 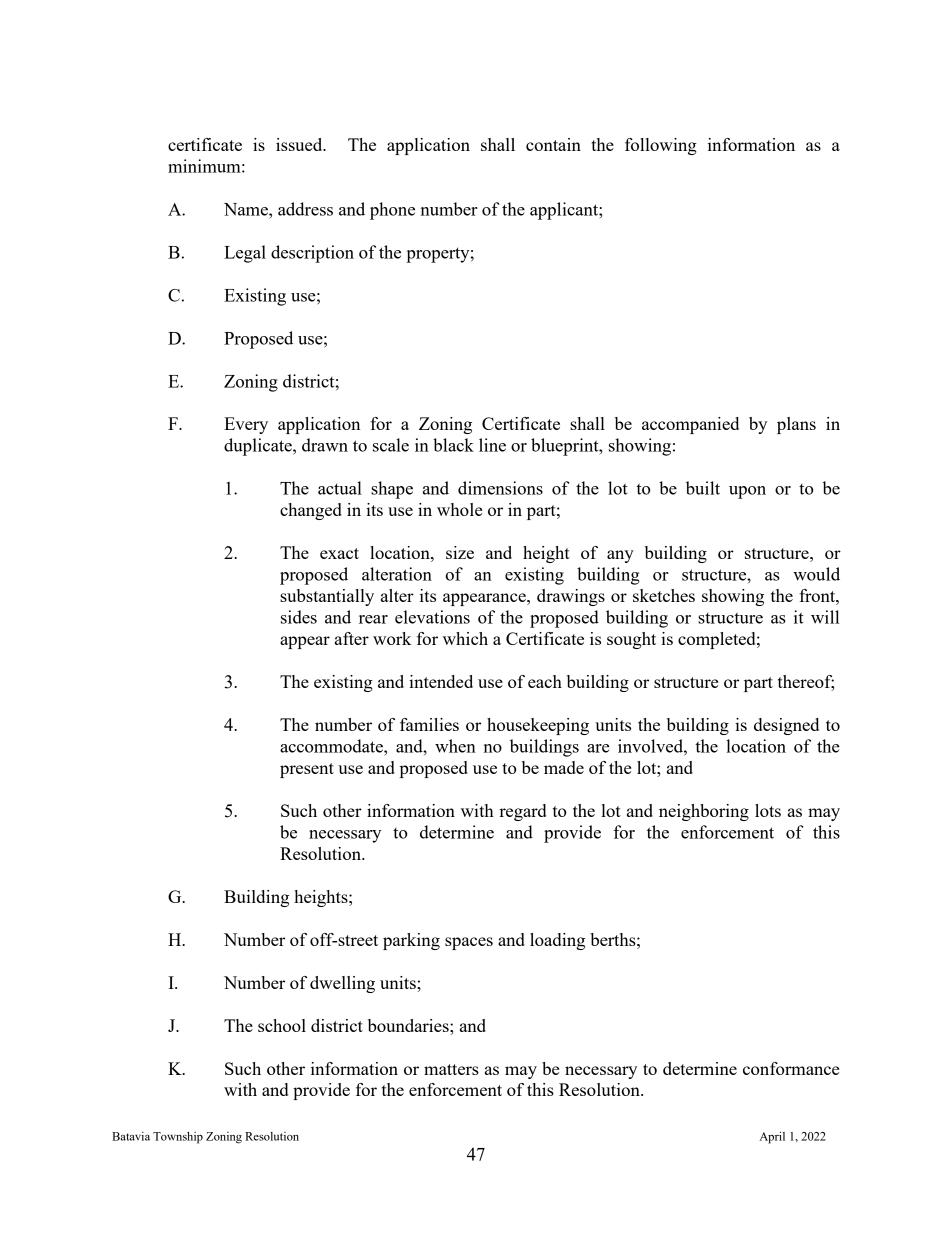 What do you see at coordinates (247, 209) in the screenshot?
I see `Name` at bounding box center [247, 209].
